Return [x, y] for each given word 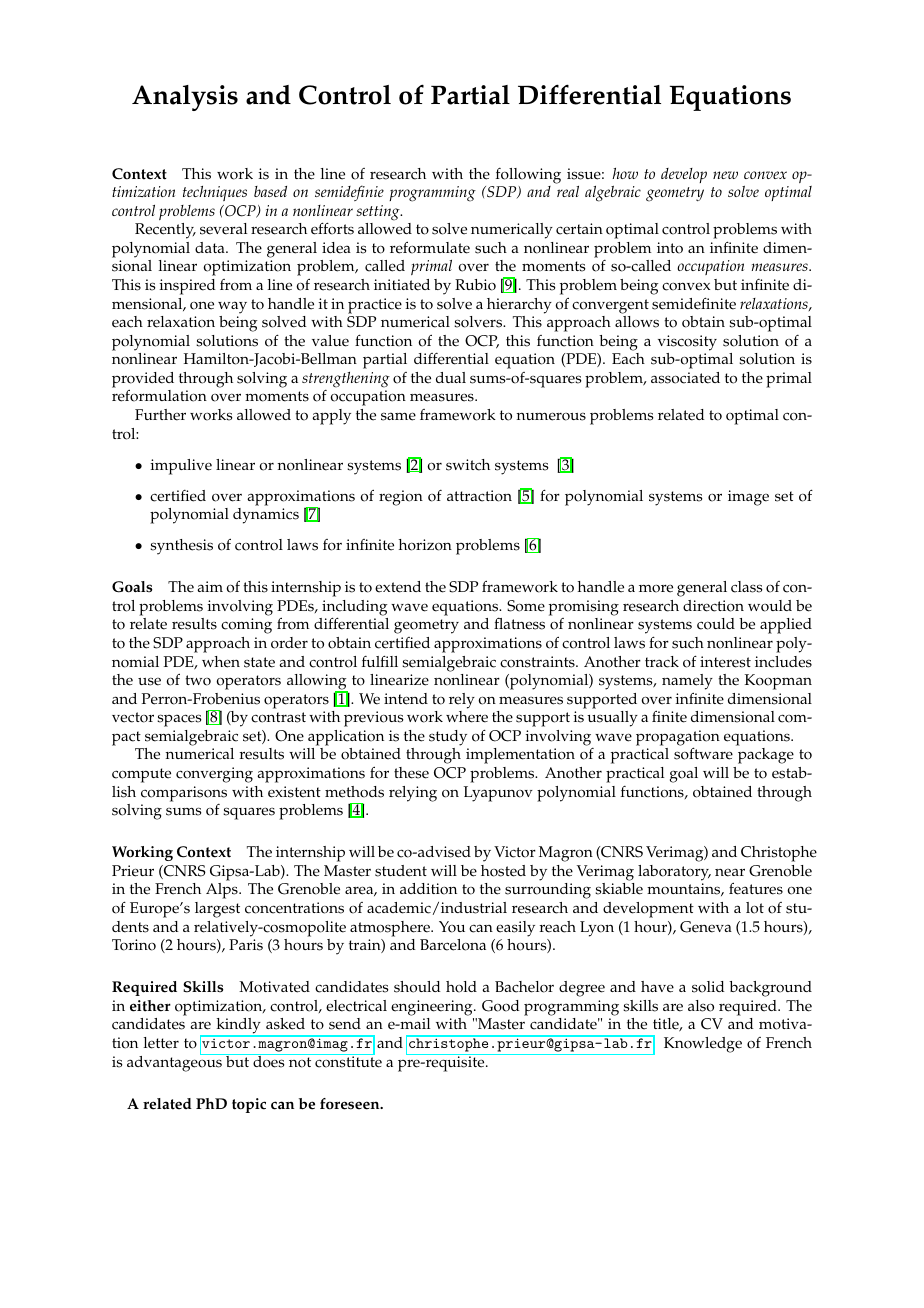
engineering [433, 1008]
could [716, 624]
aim [210, 586]
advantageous [175, 1062]
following [528, 176]
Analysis [185, 98]
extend [398, 587]
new [725, 175]
